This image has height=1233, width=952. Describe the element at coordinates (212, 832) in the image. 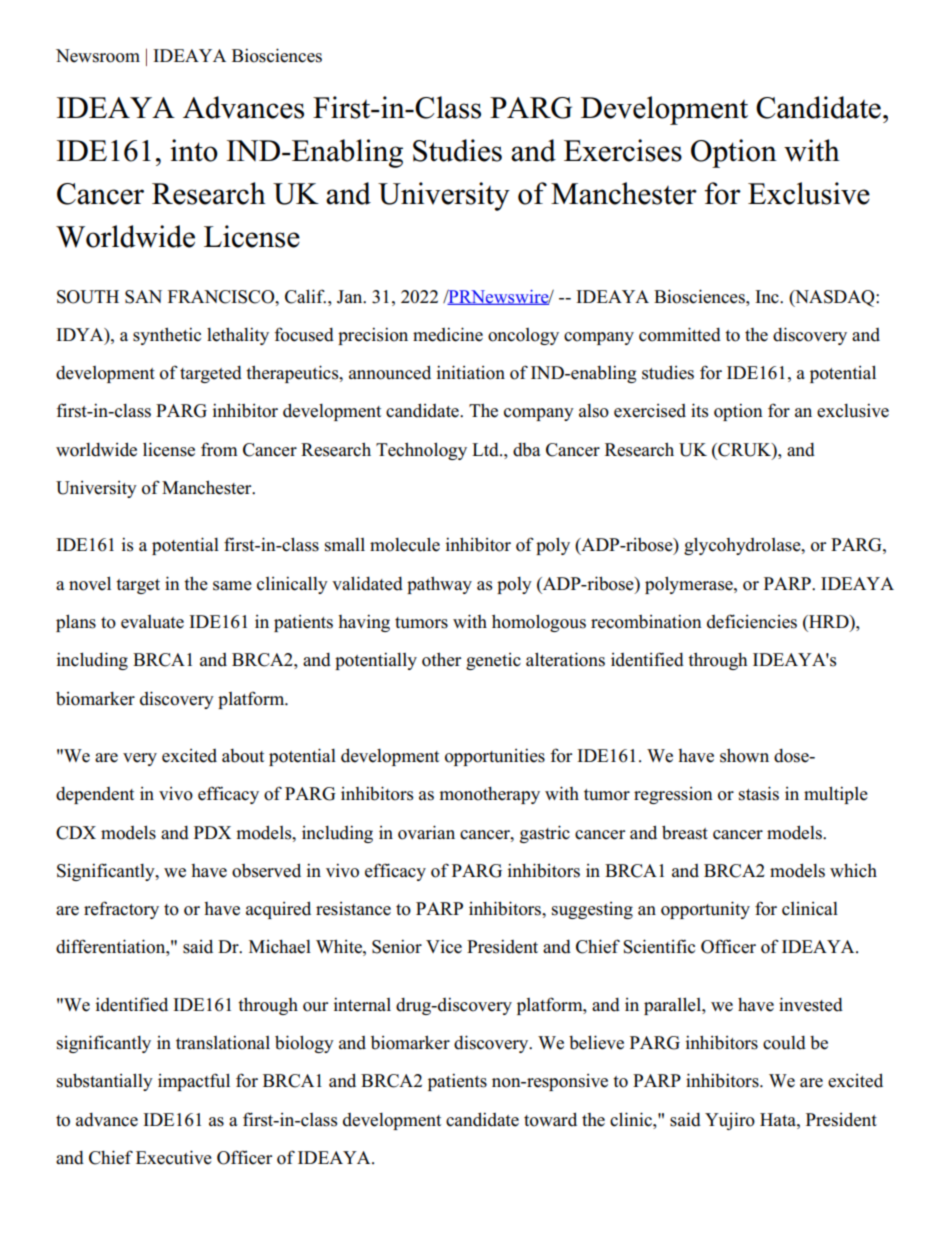

I see `PDX` at that location.
